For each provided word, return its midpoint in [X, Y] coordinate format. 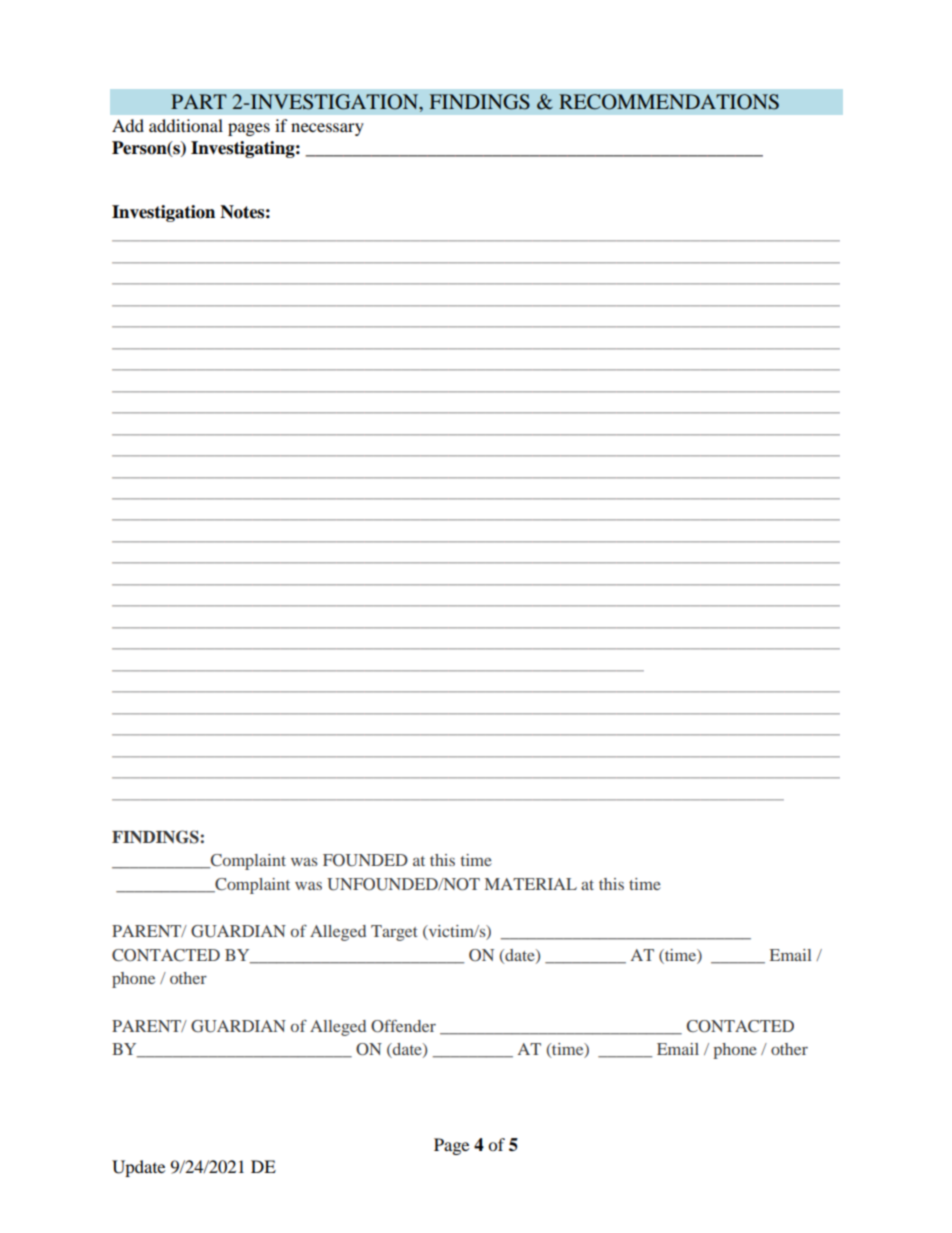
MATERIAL [531, 884]
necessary [327, 129]
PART [199, 101]
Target [394, 933]
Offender [403, 1026]
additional [186, 125]
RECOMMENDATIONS [669, 102]
